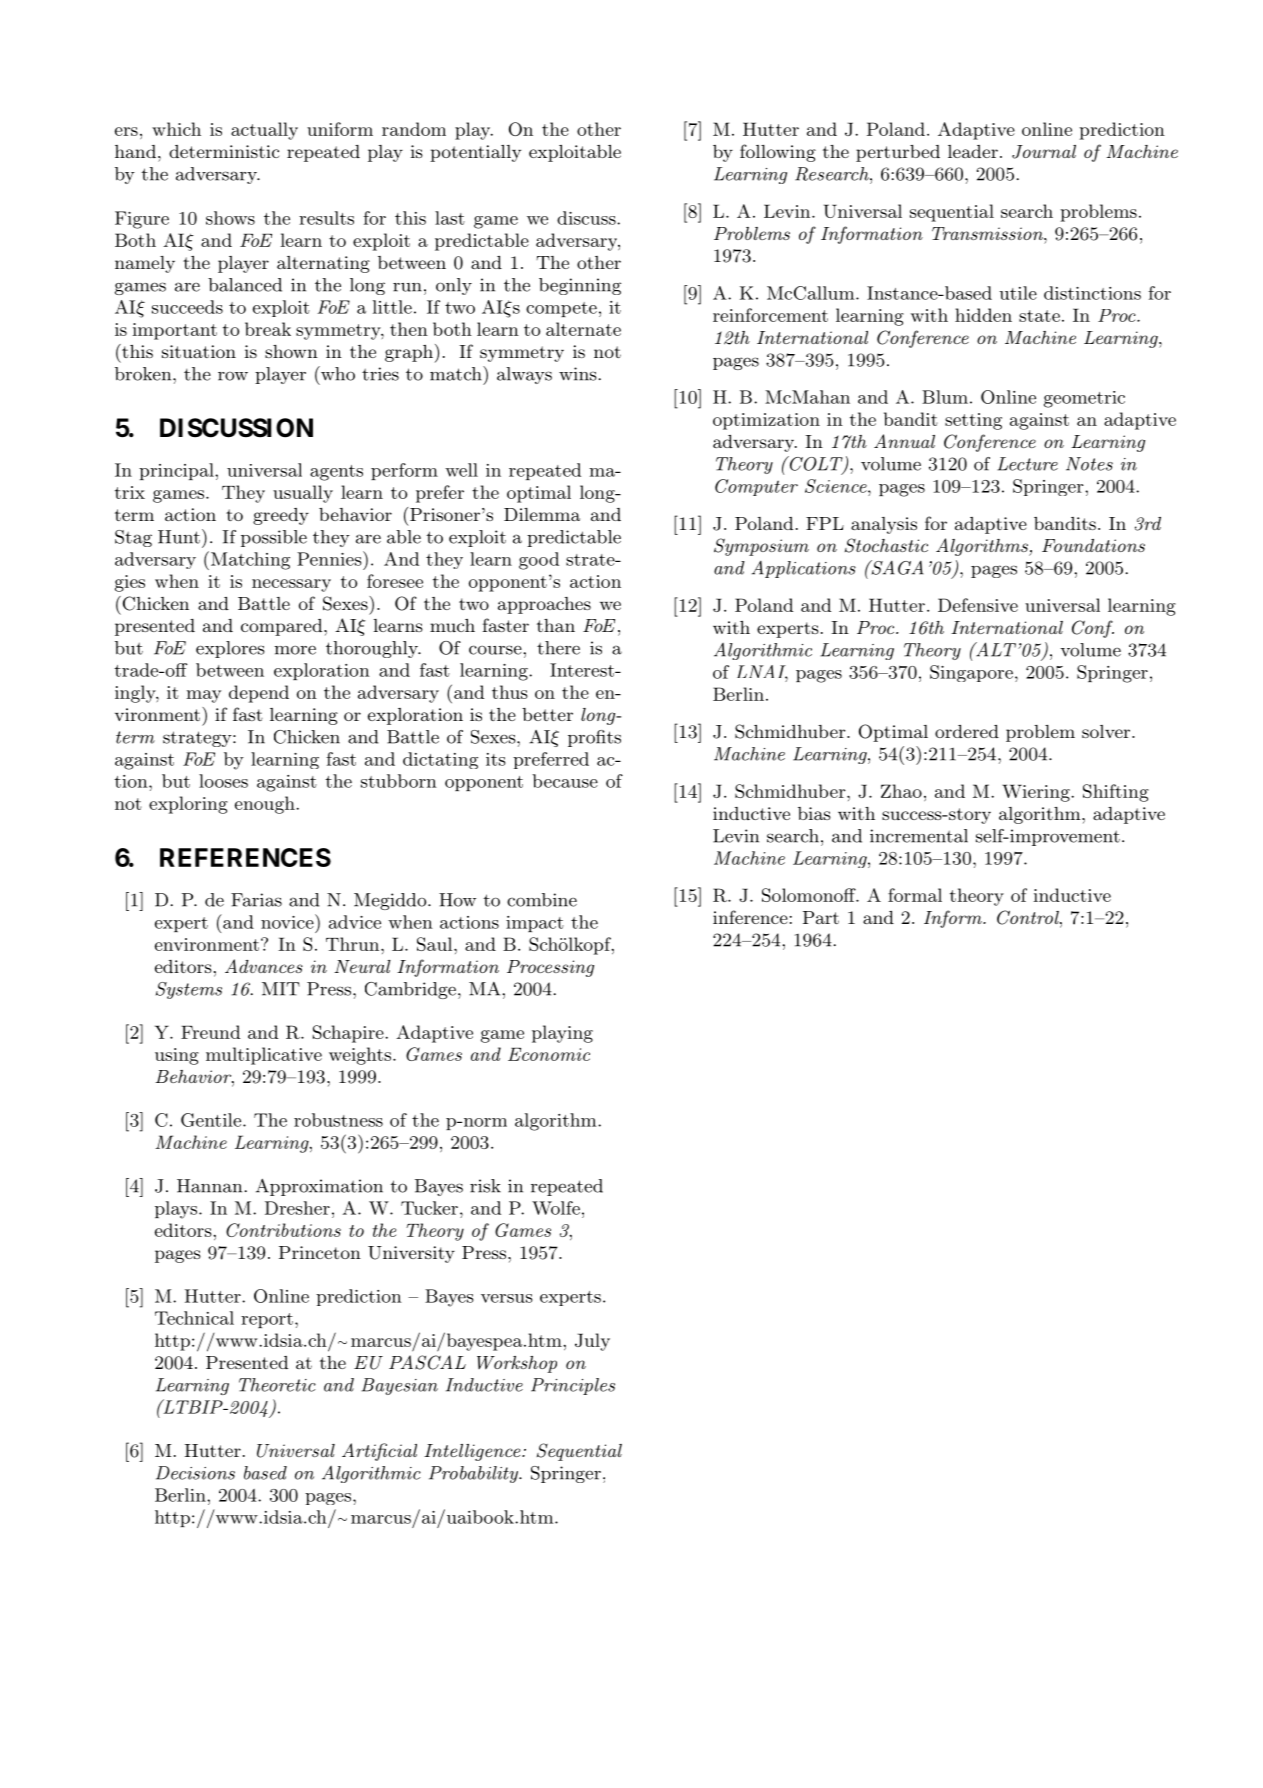  I want to click on Economic, so click(549, 1054).
